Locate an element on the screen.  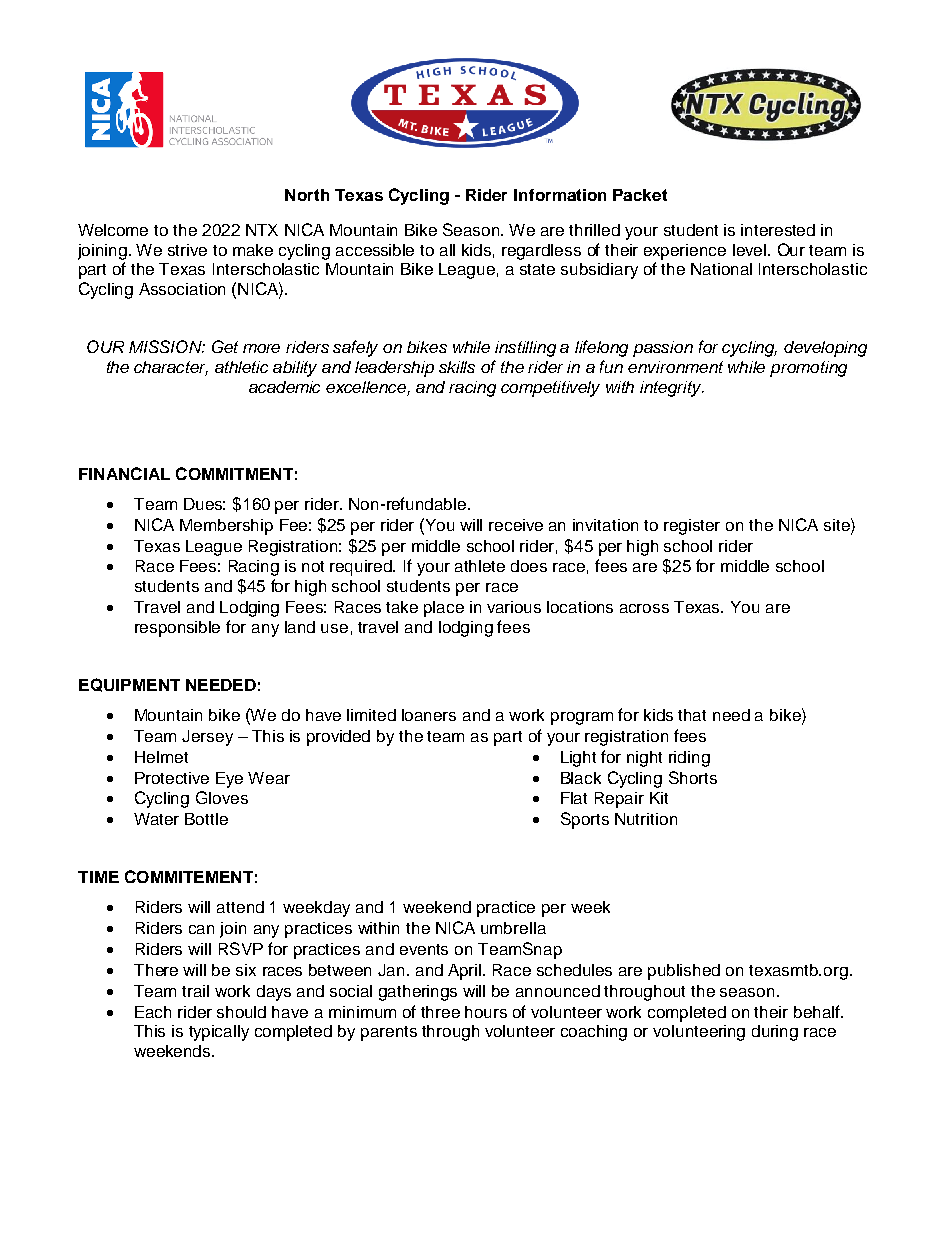
regardless is located at coordinates (541, 252).
